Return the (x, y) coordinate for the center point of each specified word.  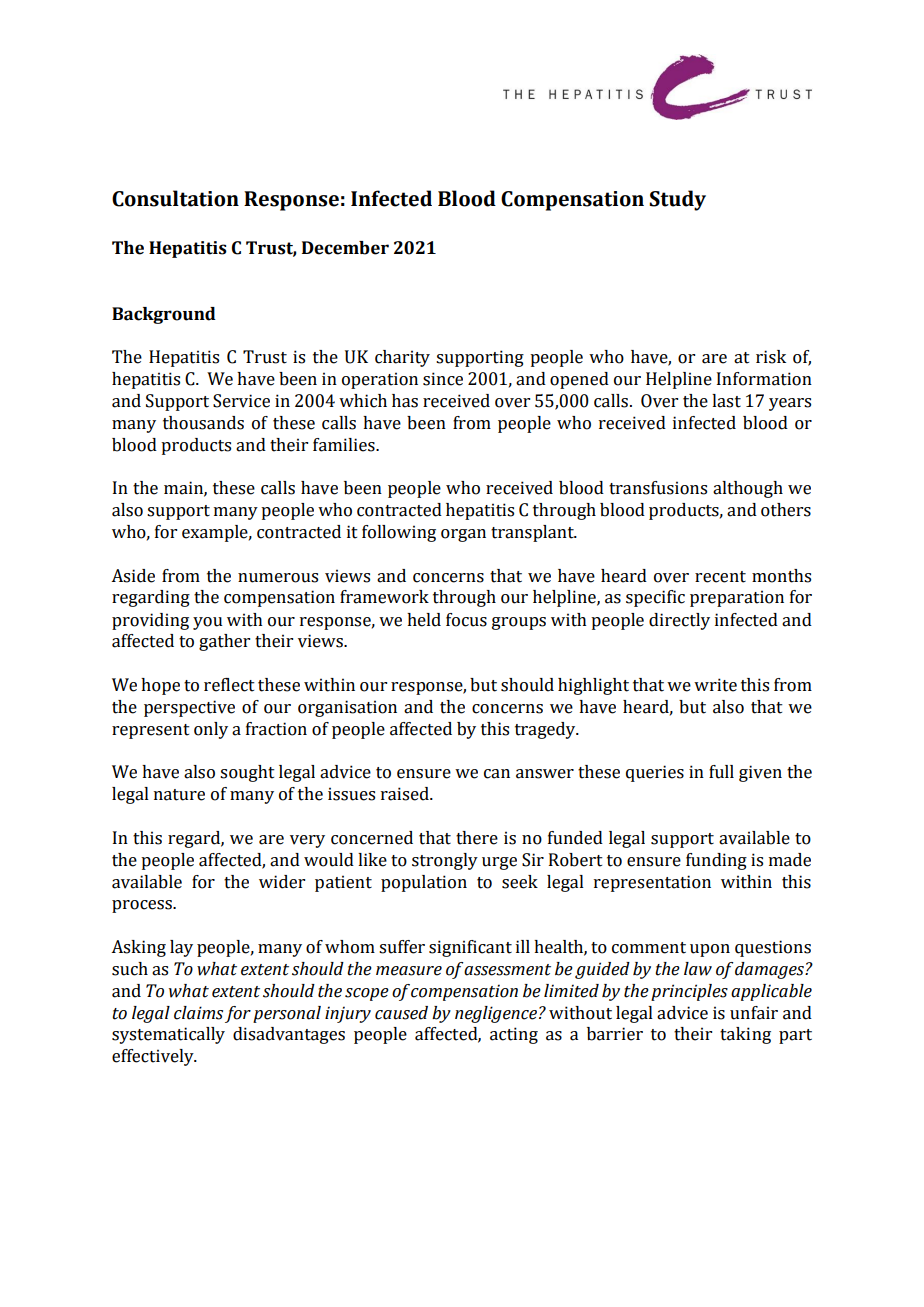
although (748, 489)
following (399, 533)
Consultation (175, 198)
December (345, 248)
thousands (203, 423)
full (721, 772)
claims (198, 1013)
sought (247, 773)
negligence (496, 1014)
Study (677, 200)
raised (406, 794)
